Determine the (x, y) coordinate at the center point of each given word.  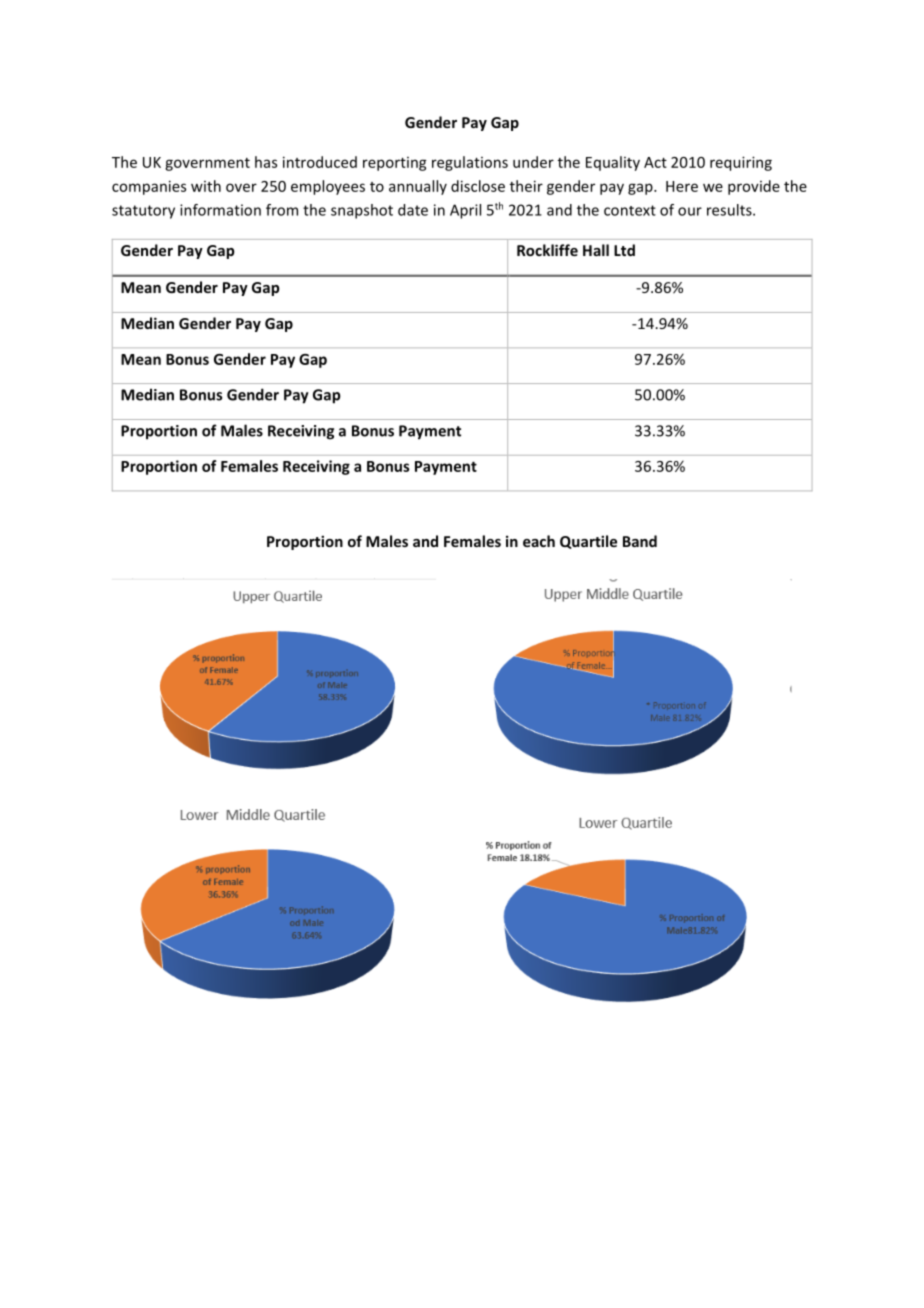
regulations (470, 163)
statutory (143, 212)
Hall (596, 250)
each (539, 541)
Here (682, 186)
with (206, 186)
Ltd (624, 250)
